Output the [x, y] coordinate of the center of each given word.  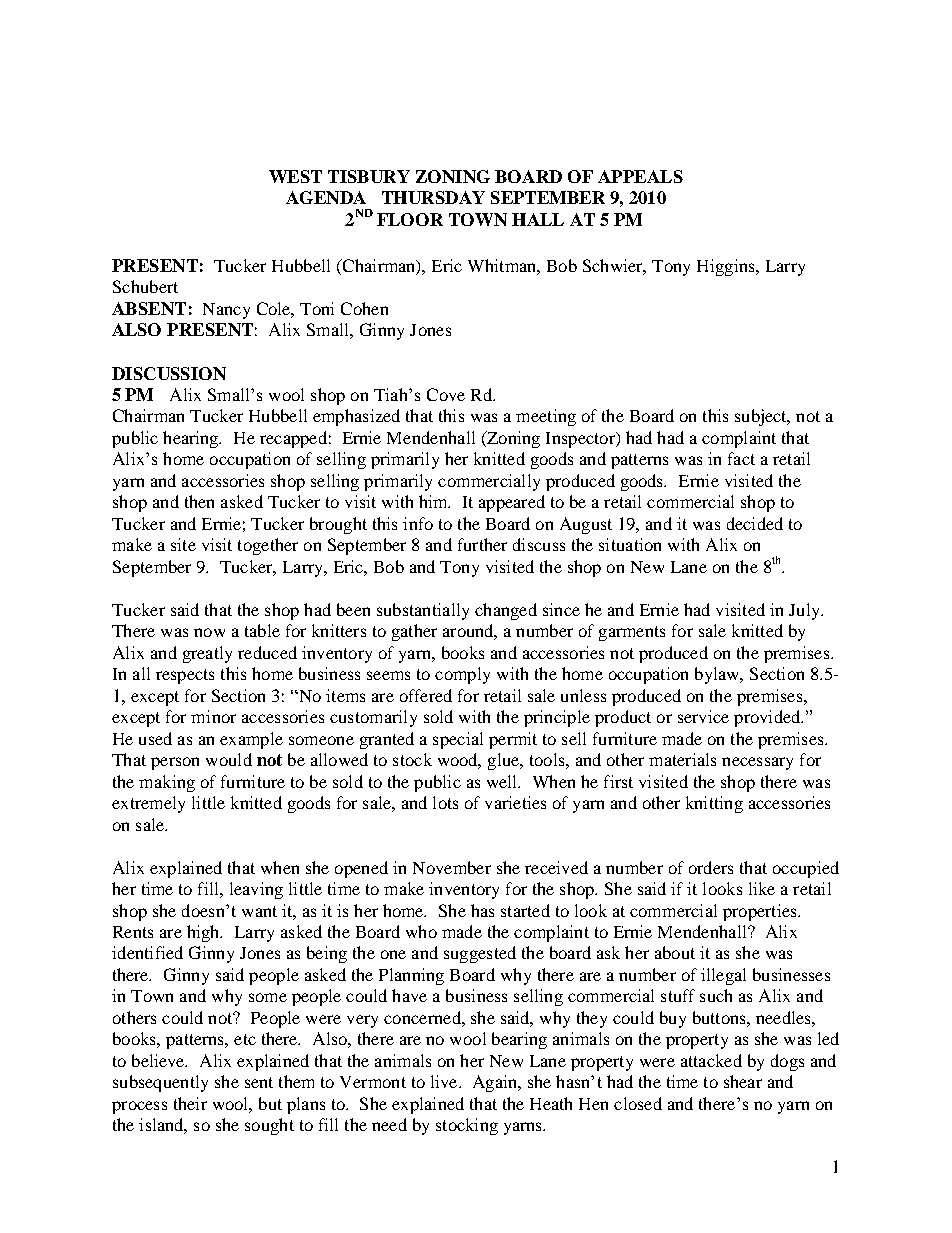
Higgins [727, 267]
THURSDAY [433, 197]
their [190, 1103]
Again [496, 1083]
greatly [207, 654]
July [805, 611]
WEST [295, 176]
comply [462, 675]
